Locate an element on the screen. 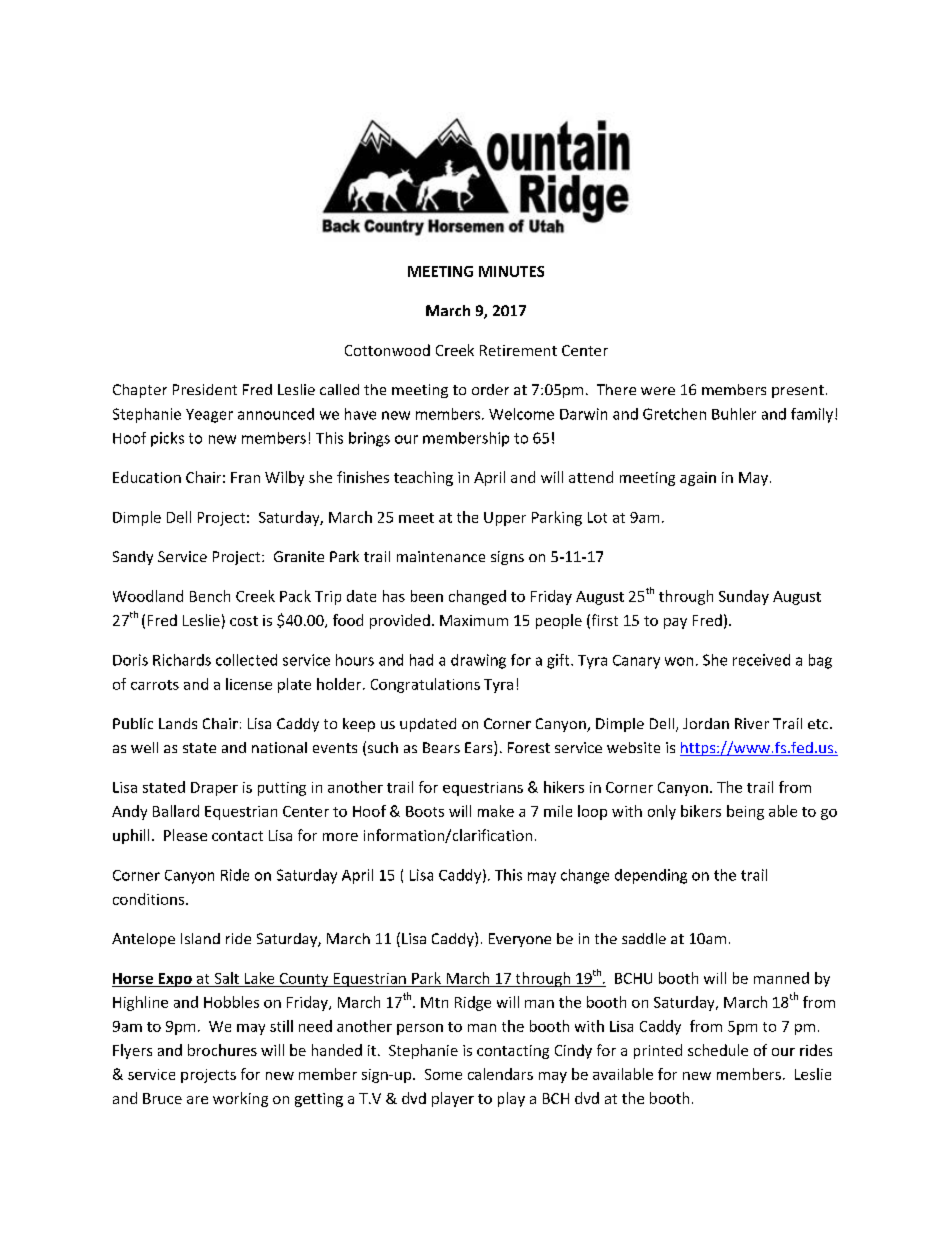 This screenshot has width=952, height=1233. President is located at coordinates (205, 389).
